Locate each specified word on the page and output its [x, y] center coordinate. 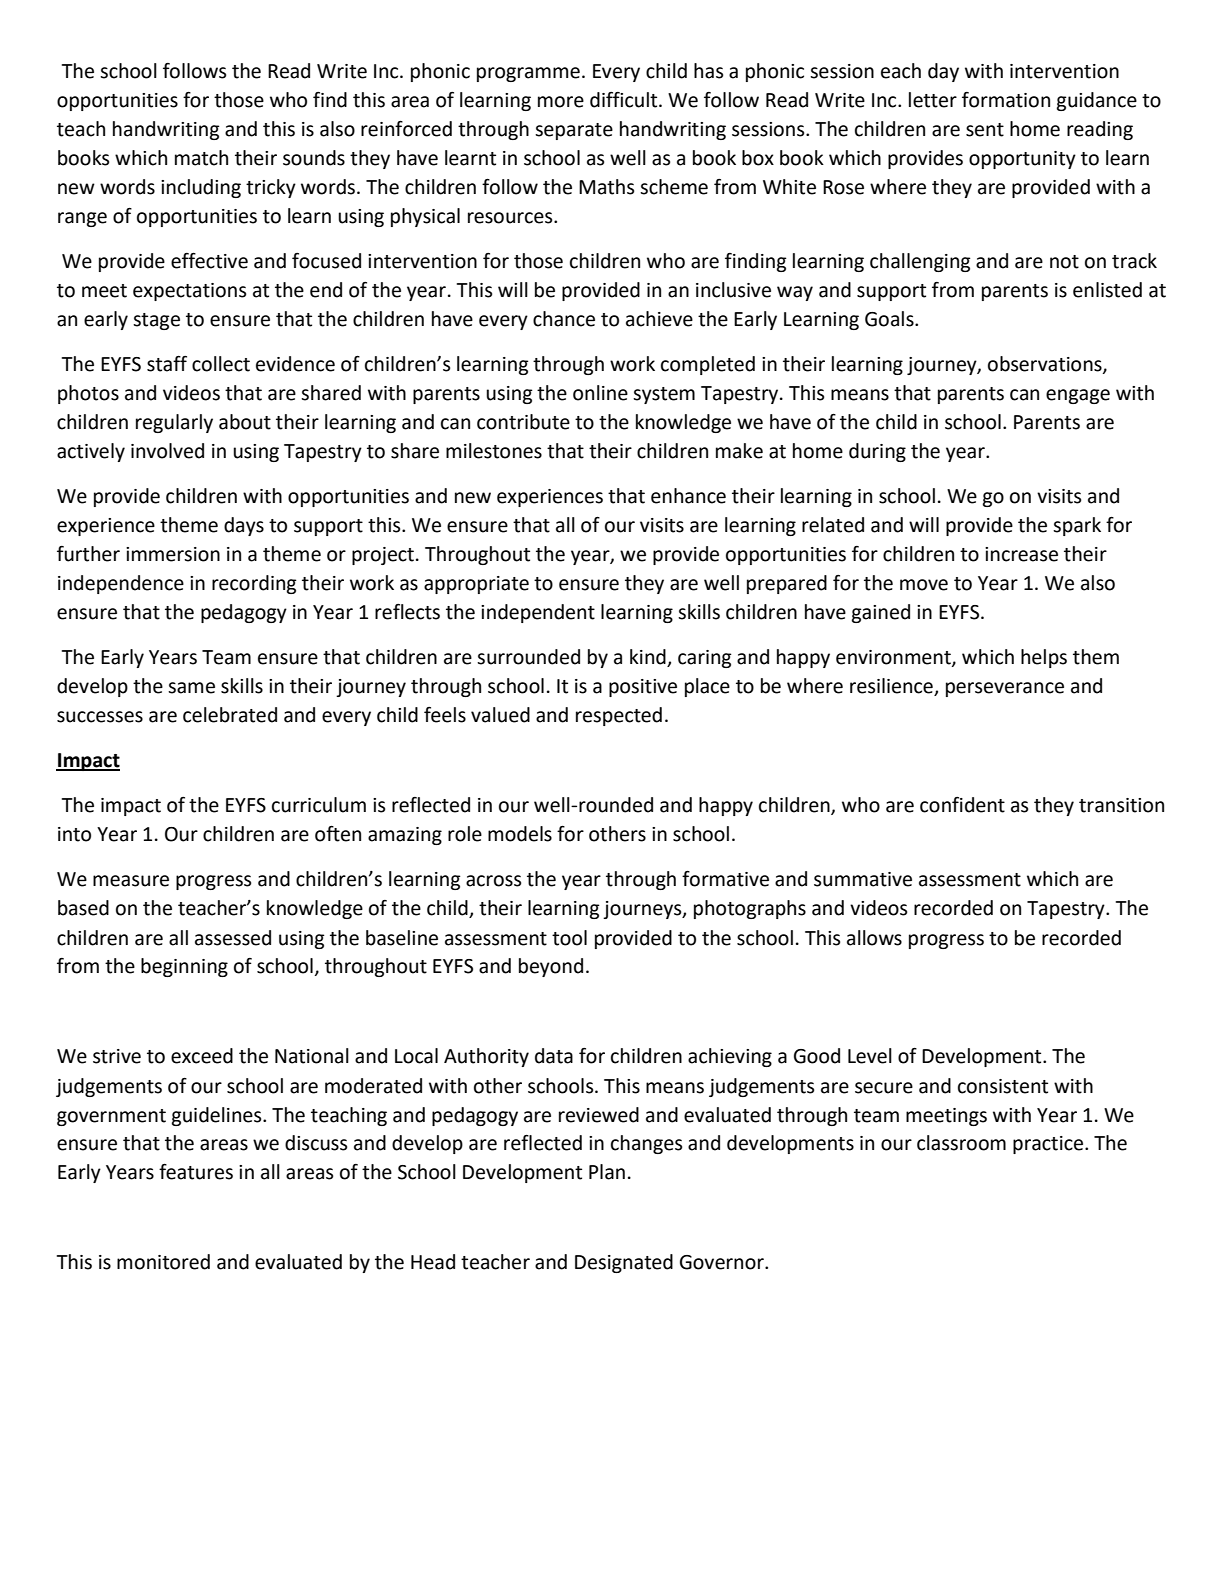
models [520, 834]
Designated [624, 1263]
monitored [163, 1262]
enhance [688, 496]
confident [962, 805]
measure [131, 881]
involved [167, 451]
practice [1049, 1145]
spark [1077, 526]
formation [1006, 100]
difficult [625, 100]
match [201, 158]
